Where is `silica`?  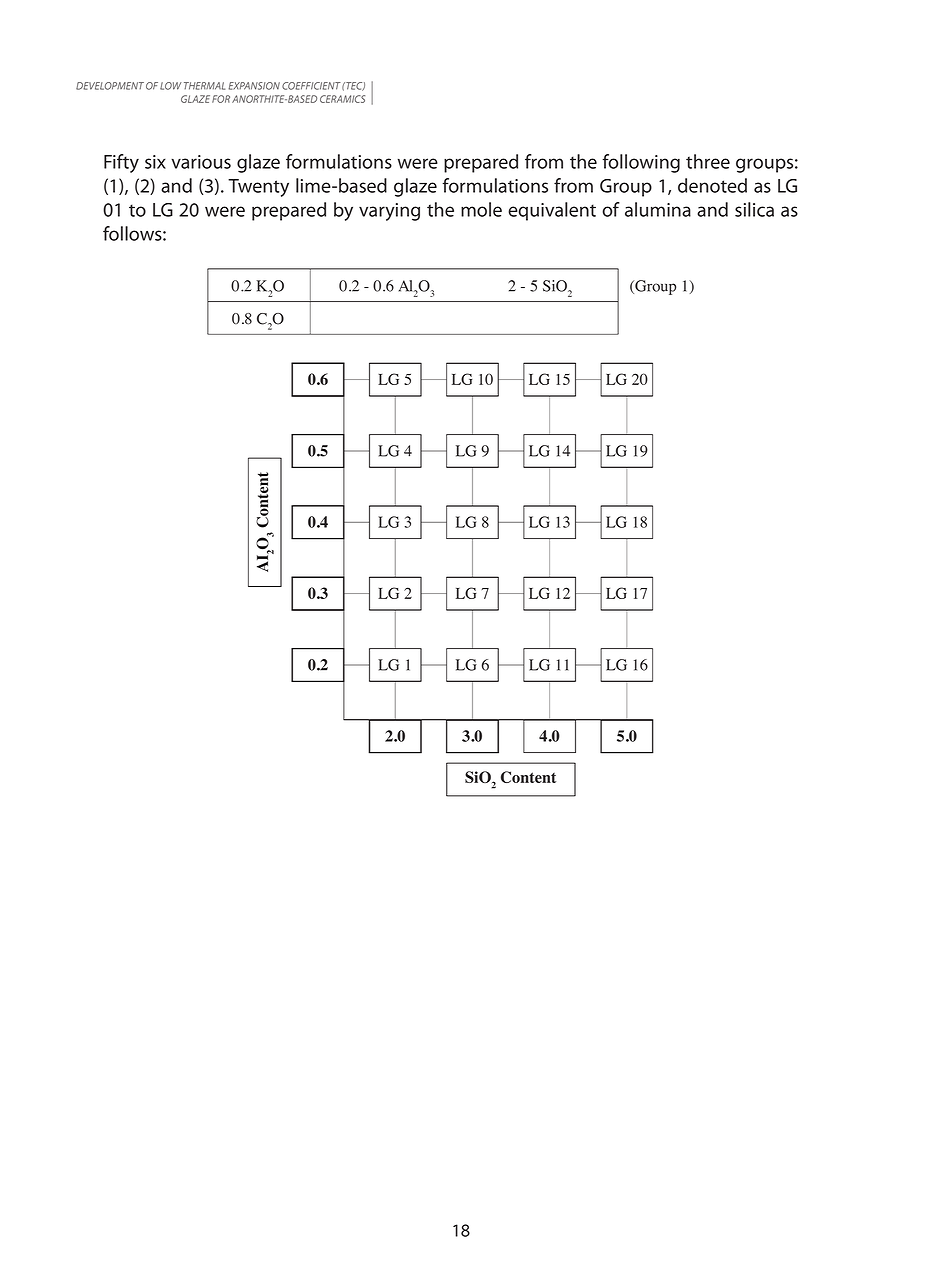
silica is located at coordinates (754, 209).
